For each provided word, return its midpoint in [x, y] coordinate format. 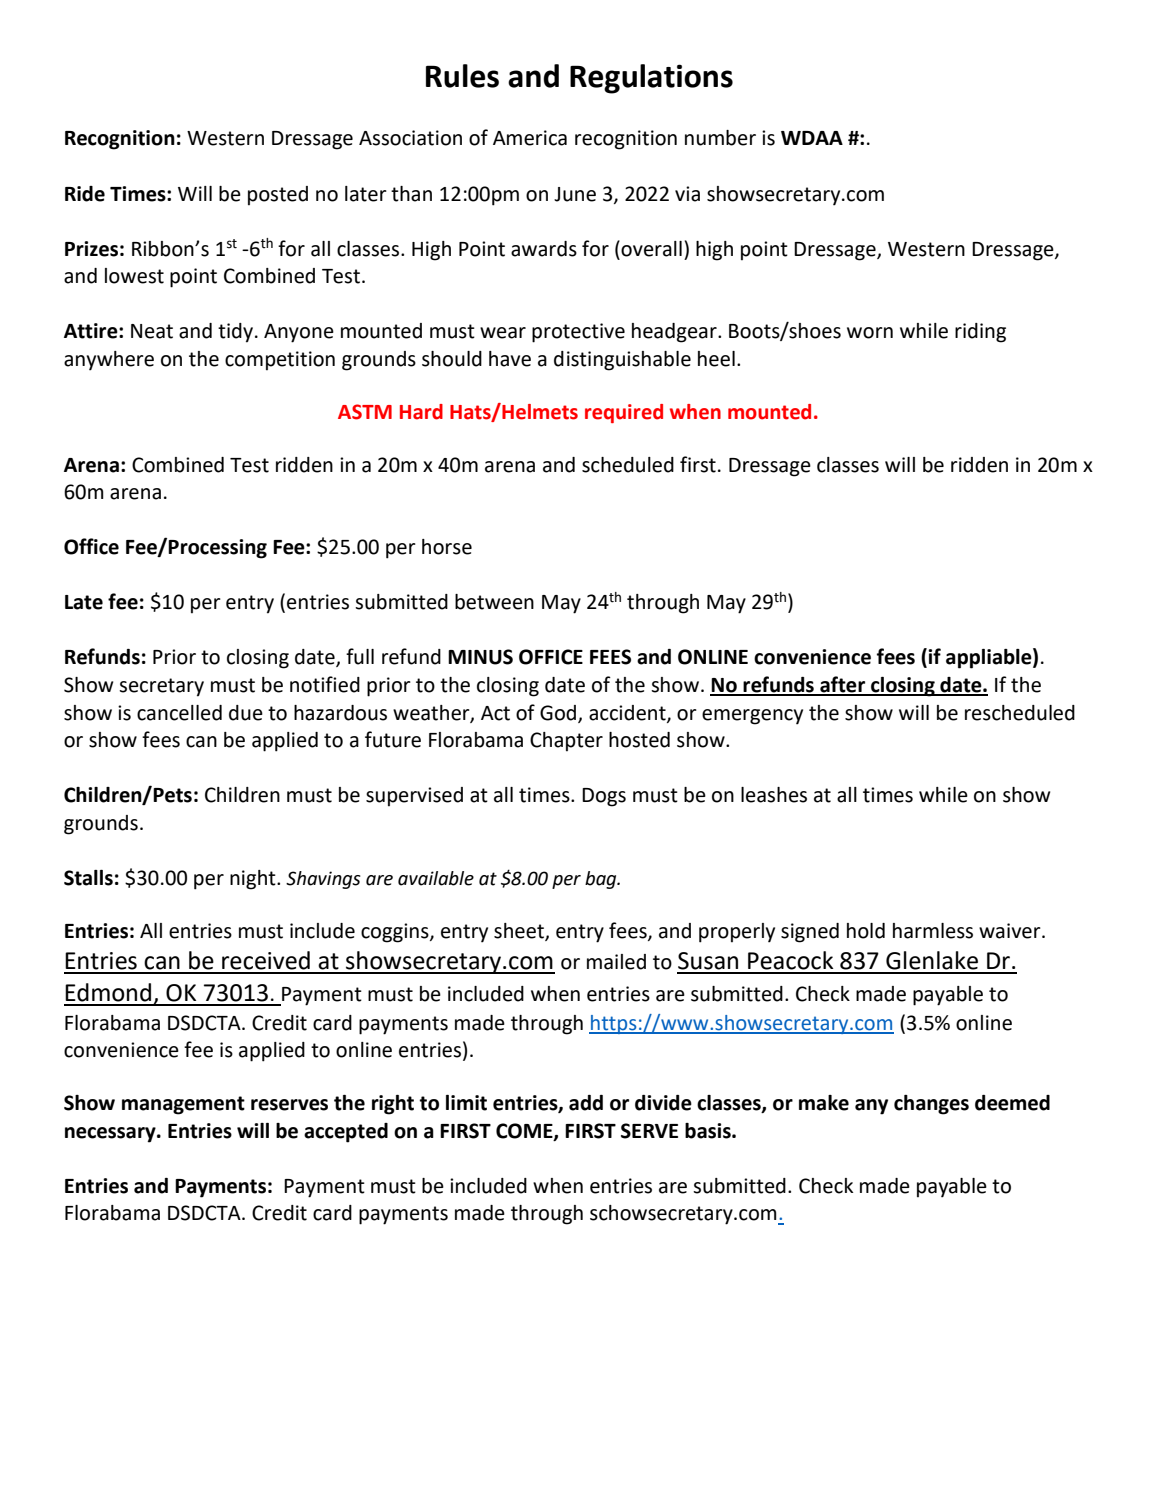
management [183, 1105]
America [530, 138]
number [720, 138]
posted [278, 196]
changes [931, 1105]
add [586, 1103]
